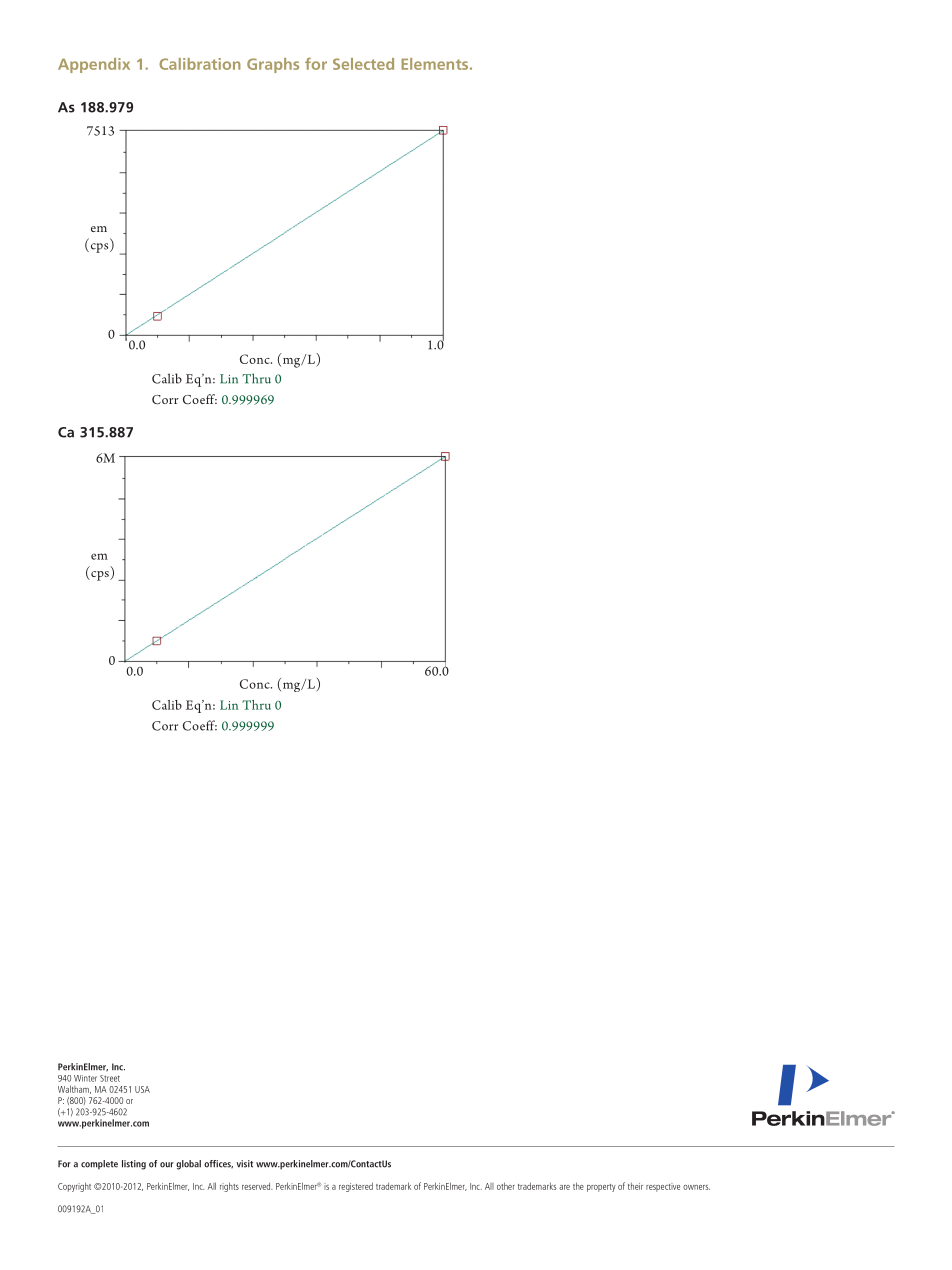 This screenshot has height=1270, width=952. What do you see at coordinates (94, 65) in the screenshot?
I see `Appendix` at bounding box center [94, 65].
